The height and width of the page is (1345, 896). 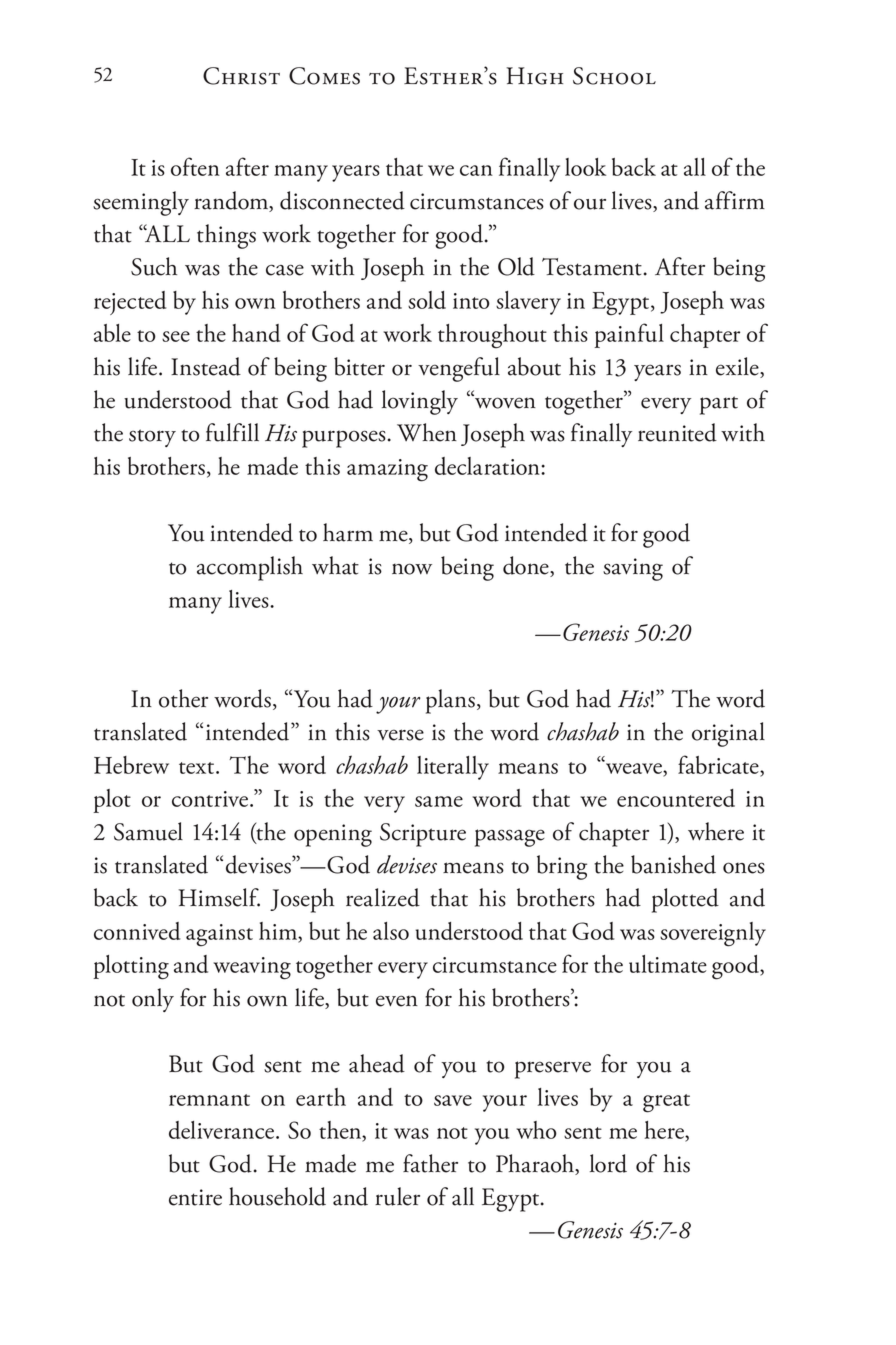 What do you see at coordinates (430, 1163) in the page?
I see `father` at bounding box center [430, 1163].
